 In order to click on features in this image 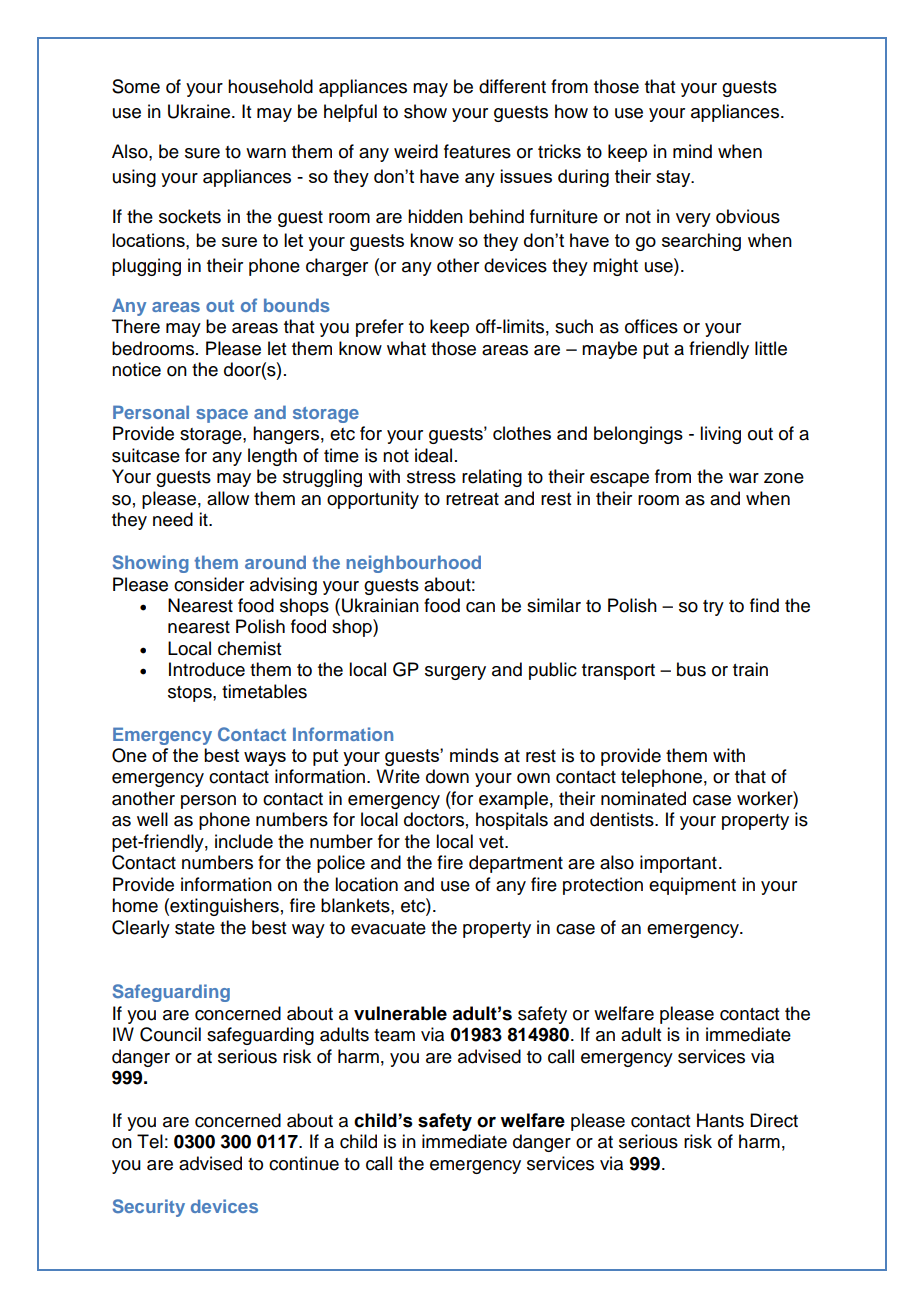, I will do `click(477, 151)`.
